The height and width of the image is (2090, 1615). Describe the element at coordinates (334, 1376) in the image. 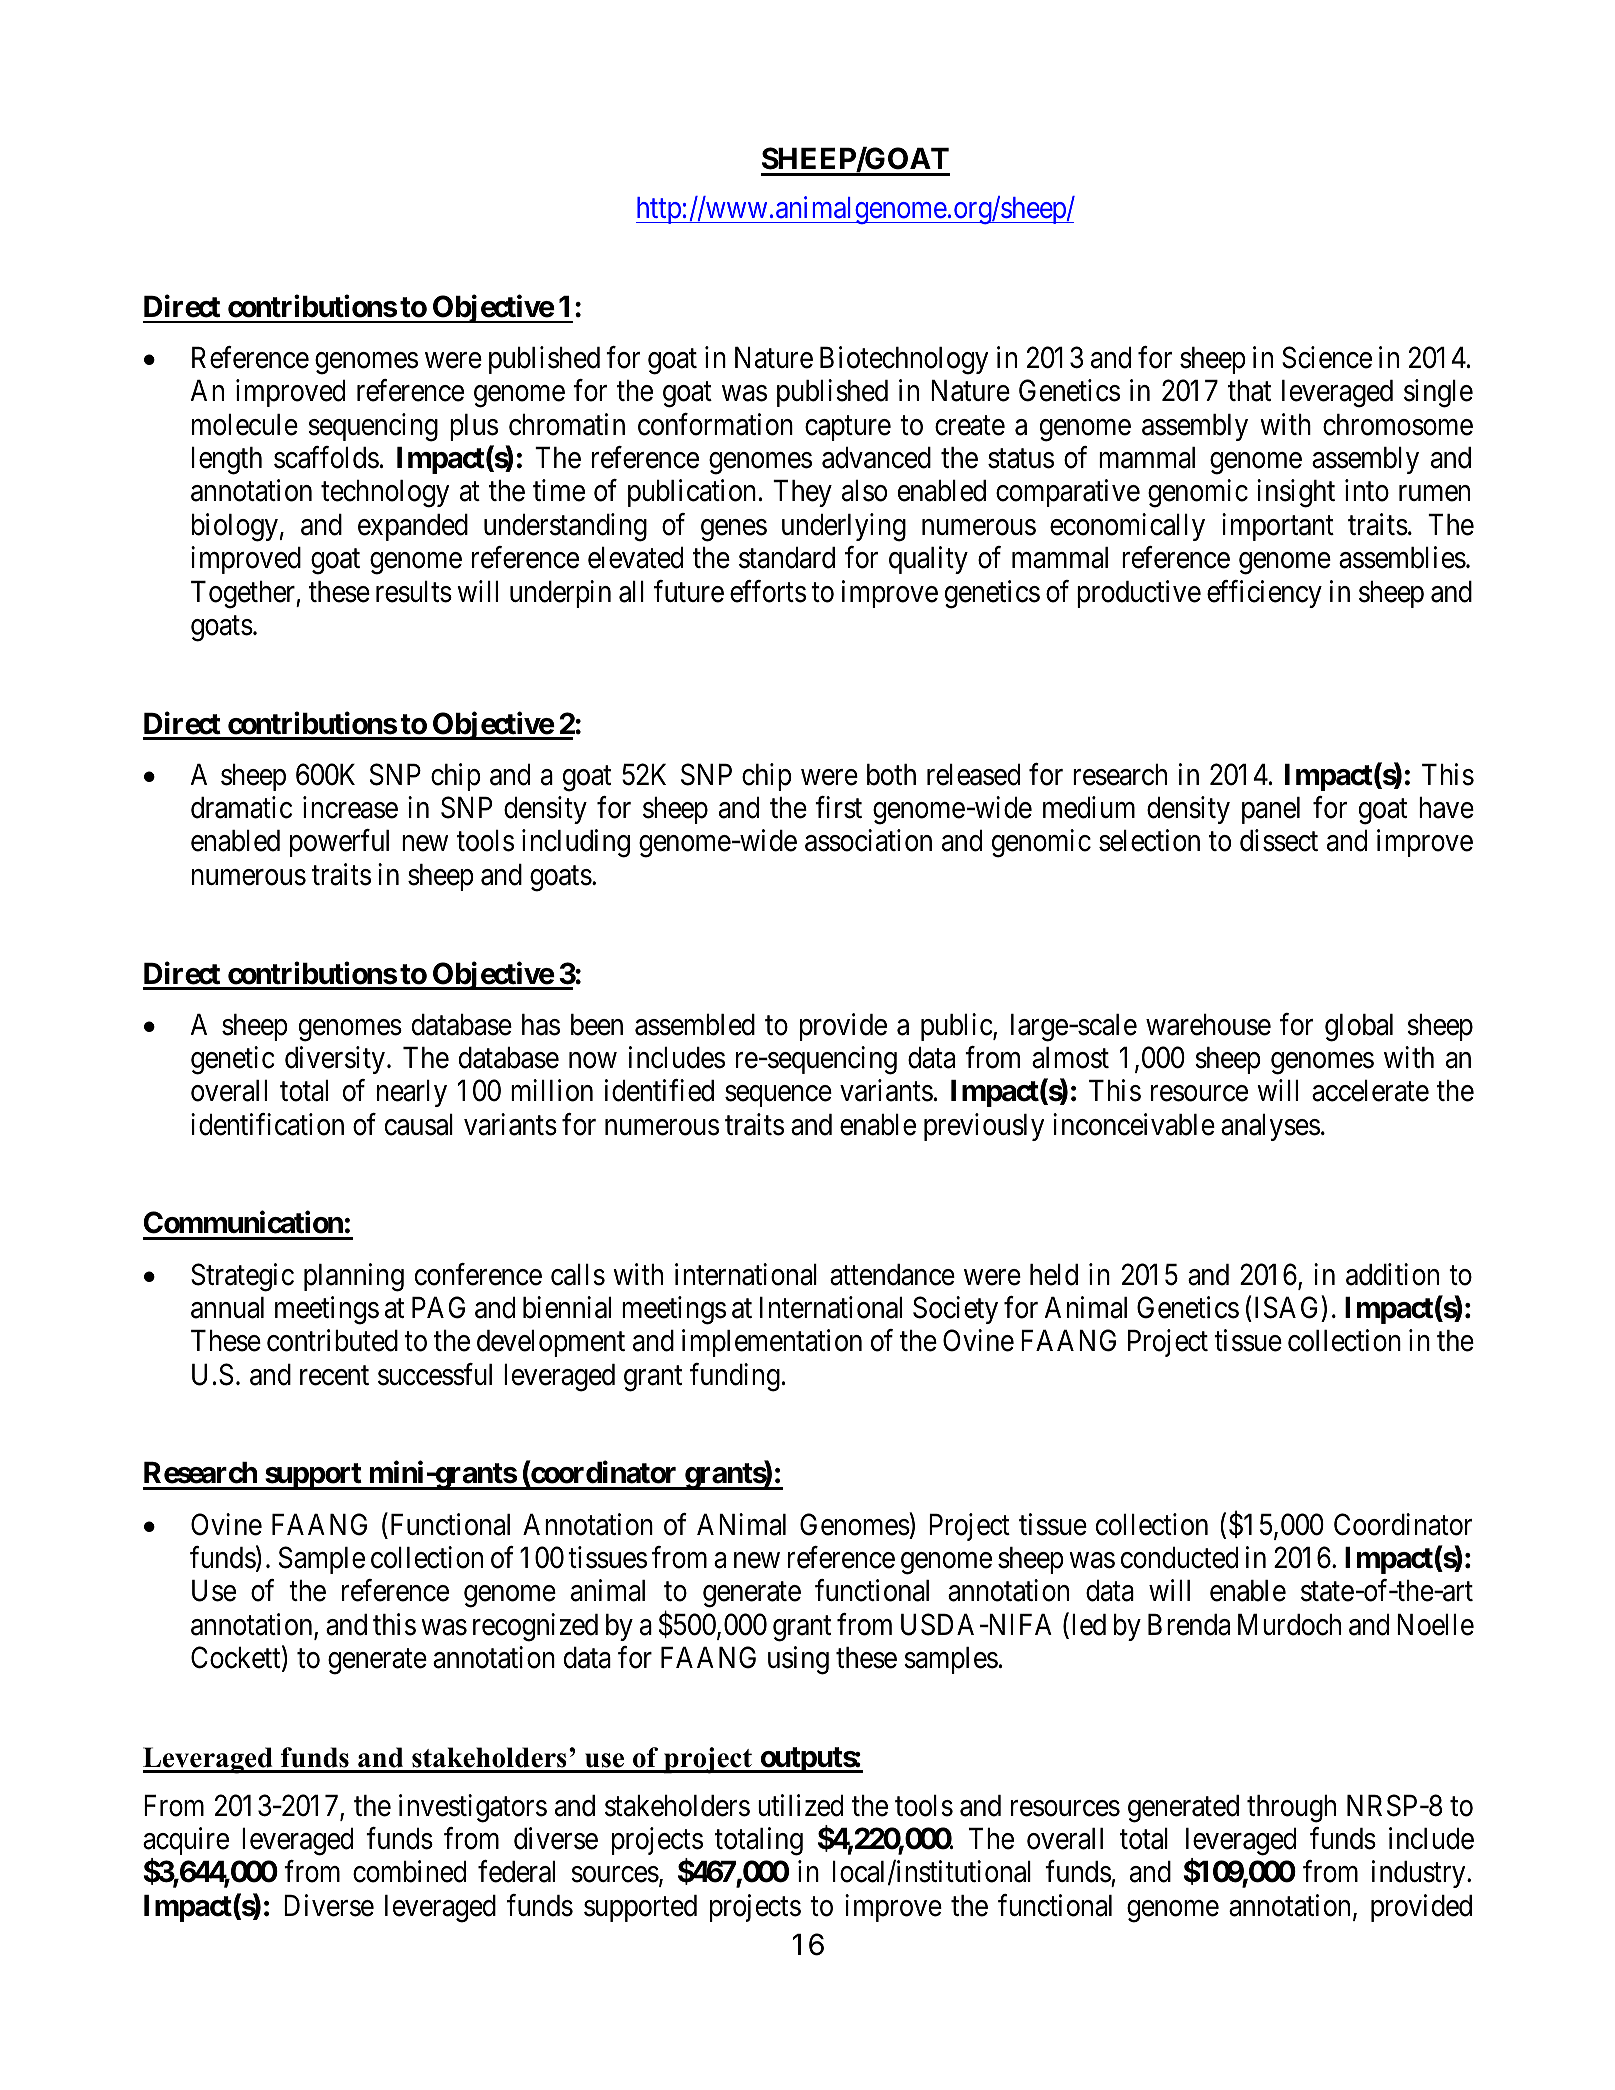

I see `recent` at that location.
